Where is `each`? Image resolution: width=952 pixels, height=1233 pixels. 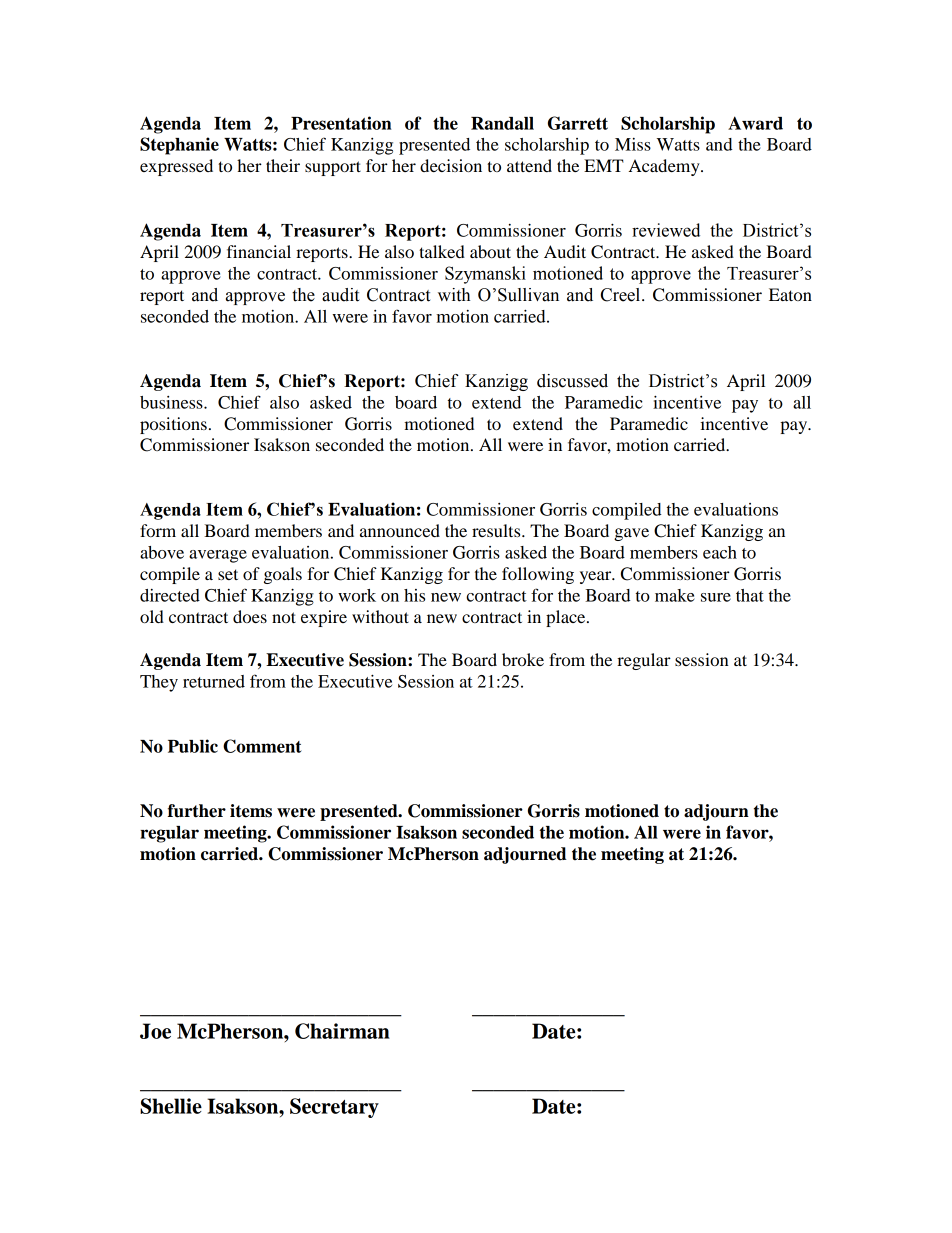
each is located at coordinates (720, 552).
